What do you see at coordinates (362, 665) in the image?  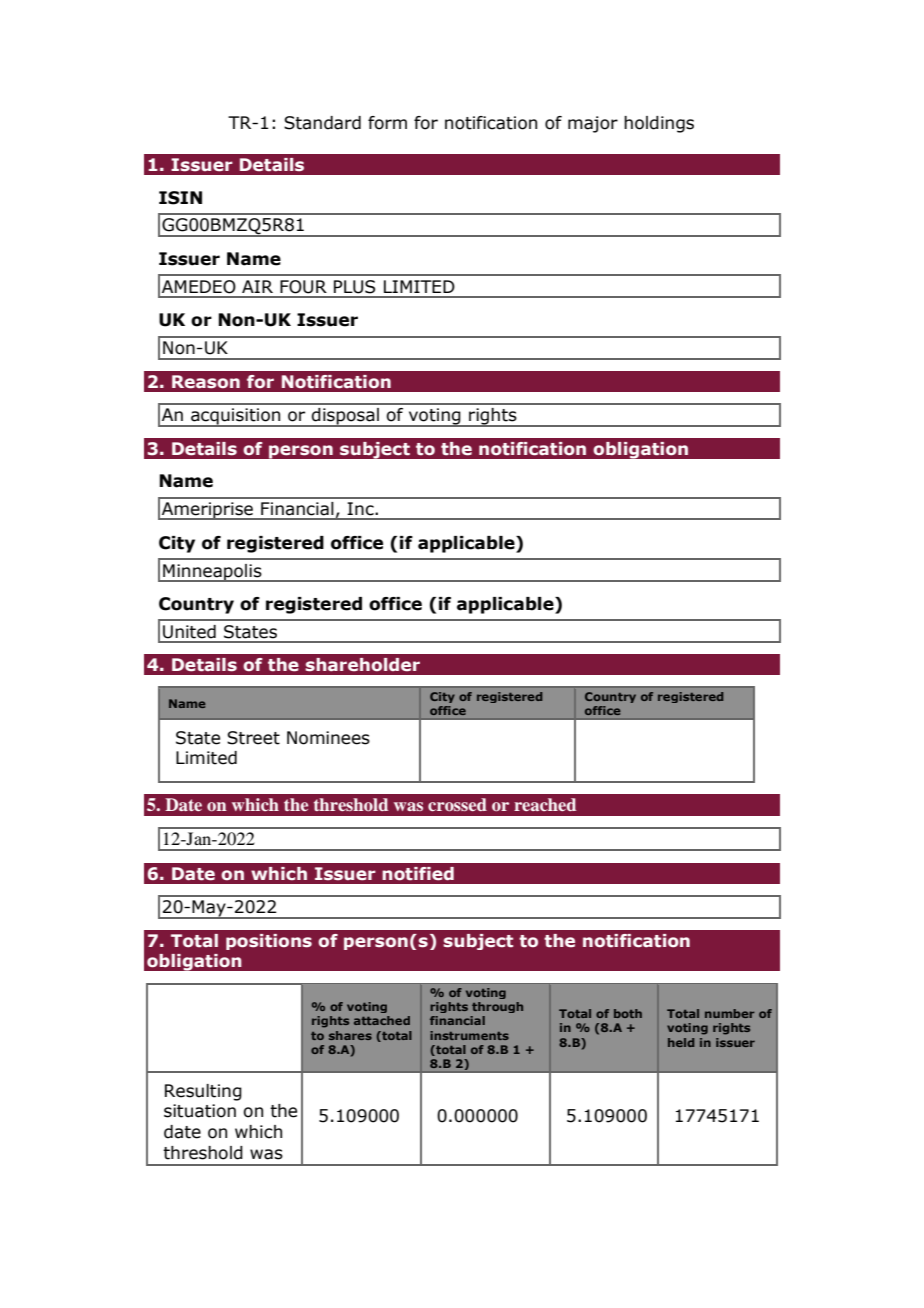 I see `shareholder` at bounding box center [362, 665].
